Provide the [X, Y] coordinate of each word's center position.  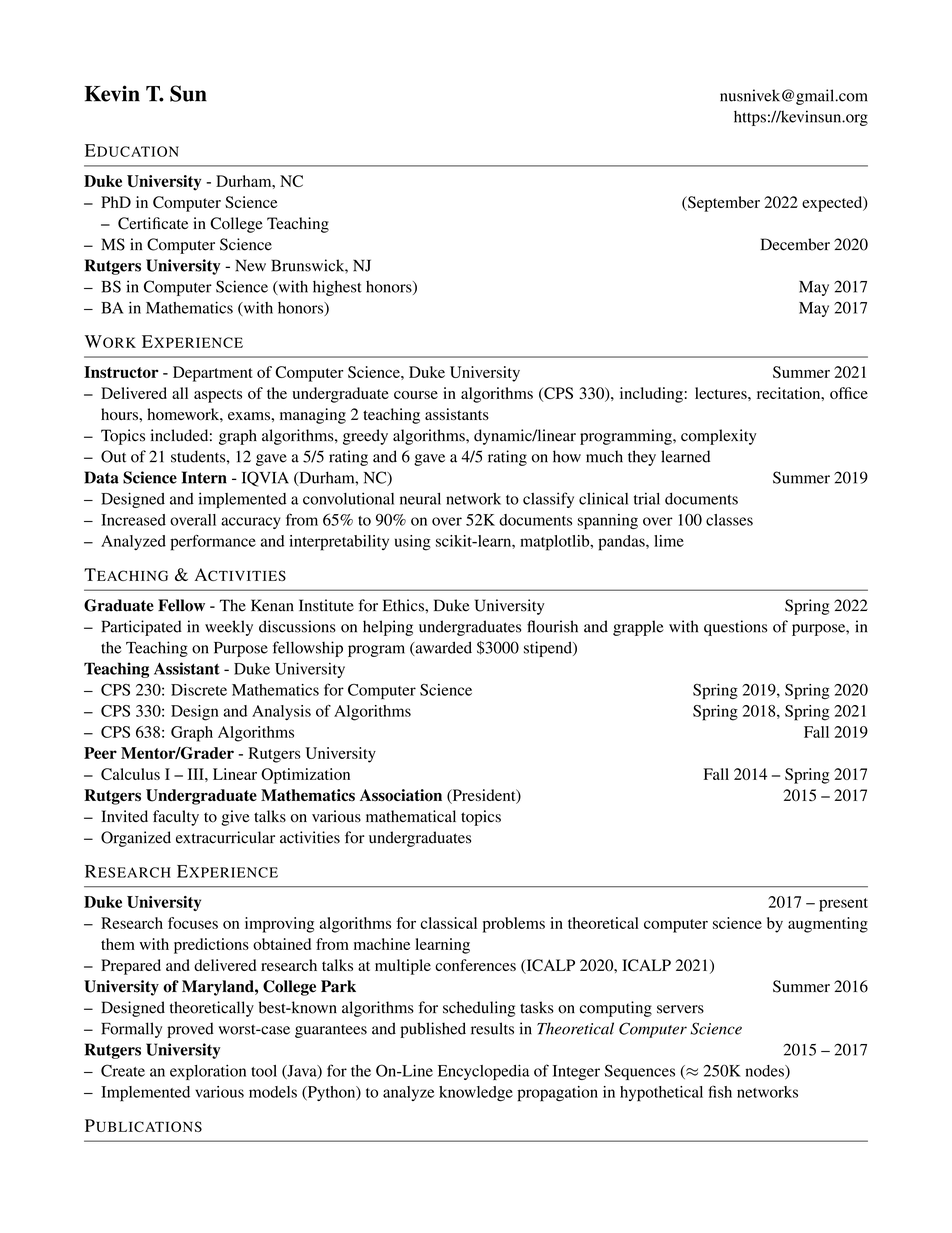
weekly [229, 628]
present [843, 905]
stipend [549, 649]
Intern [204, 477]
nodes [765, 1072]
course [416, 395]
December [795, 244]
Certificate [153, 223]
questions [735, 628]
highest [337, 288]
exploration [208, 1072]
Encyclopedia [484, 1072]
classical [449, 923]
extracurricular [225, 837]
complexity [718, 437]
